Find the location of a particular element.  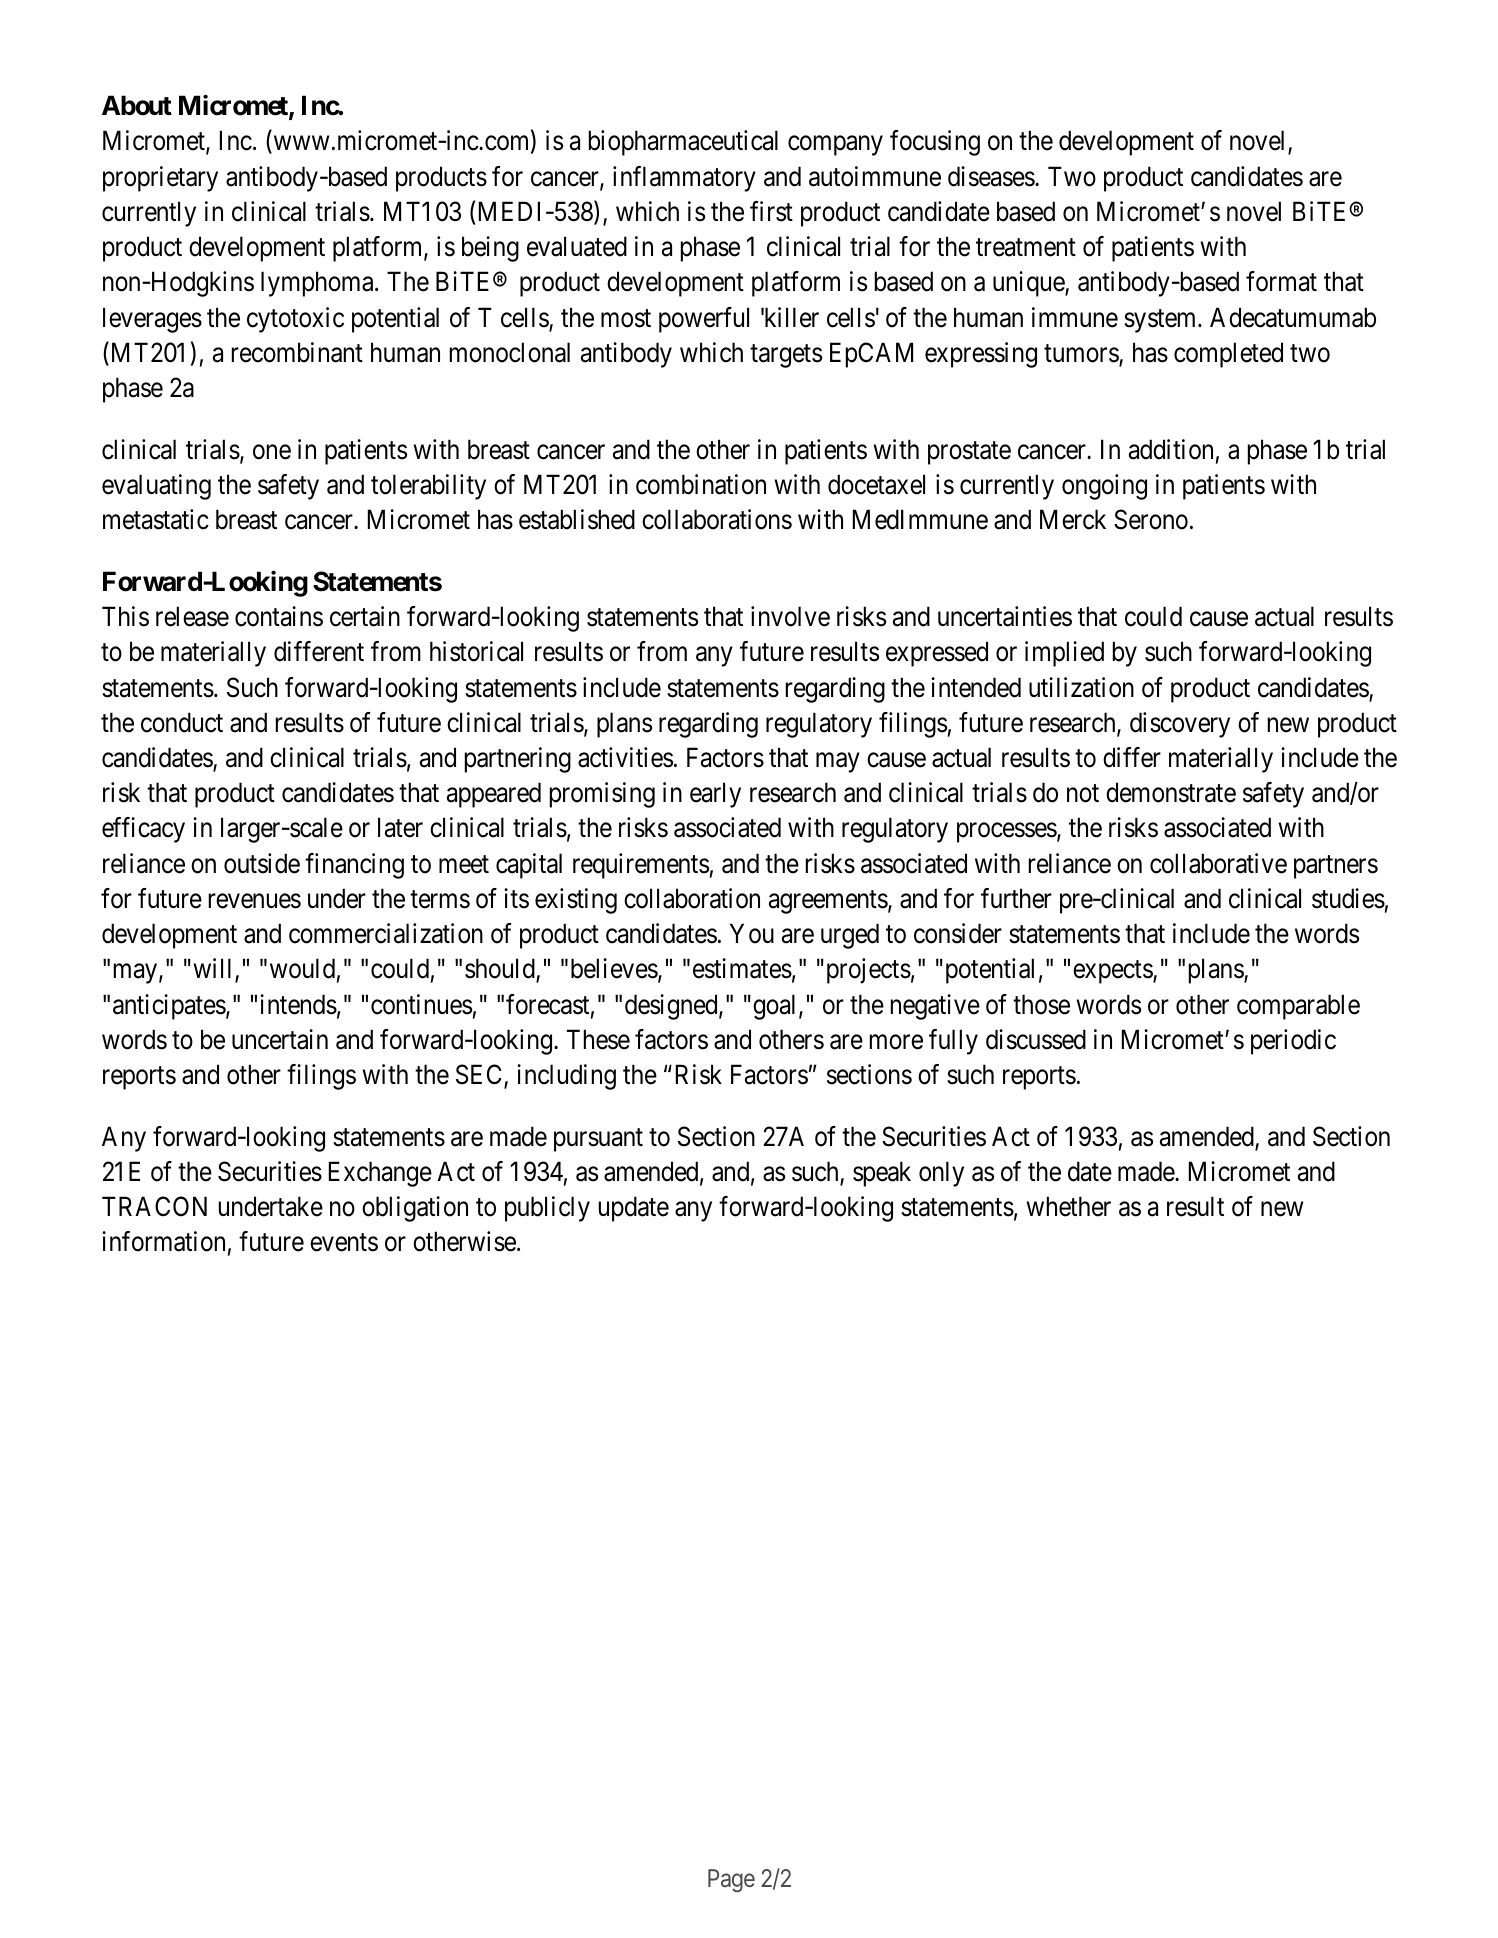

treatment is located at coordinates (1026, 248).
